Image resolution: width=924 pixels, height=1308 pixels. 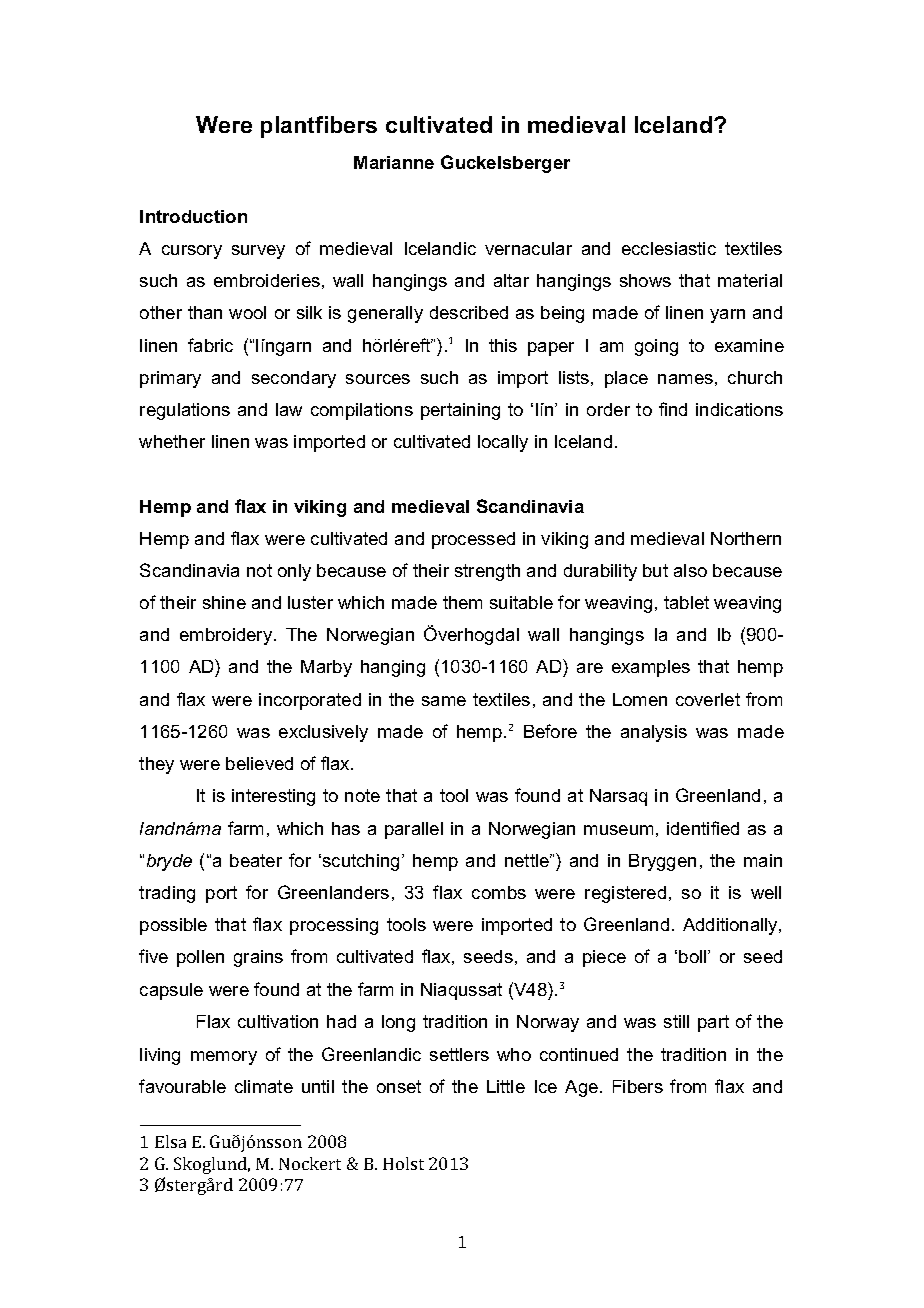 What do you see at coordinates (403, 1163) in the page?
I see `Holst` at bounding box center [403, 1163].
